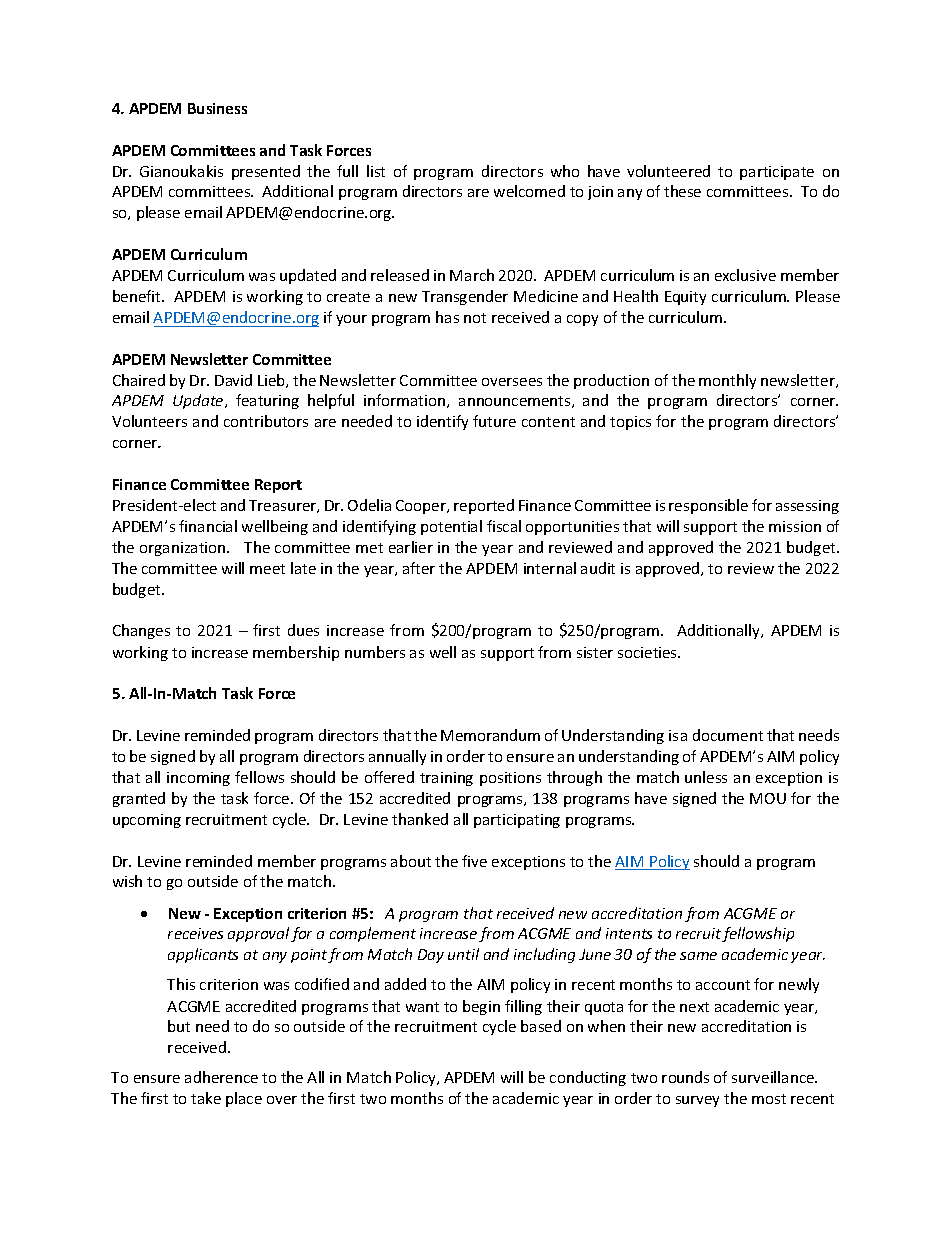 The height and width of the screenshot is (1233, 952). What do you see at coordinates (529, 191) in the screenshot?
I see `welcomed` at bounding box center [529, 191].
